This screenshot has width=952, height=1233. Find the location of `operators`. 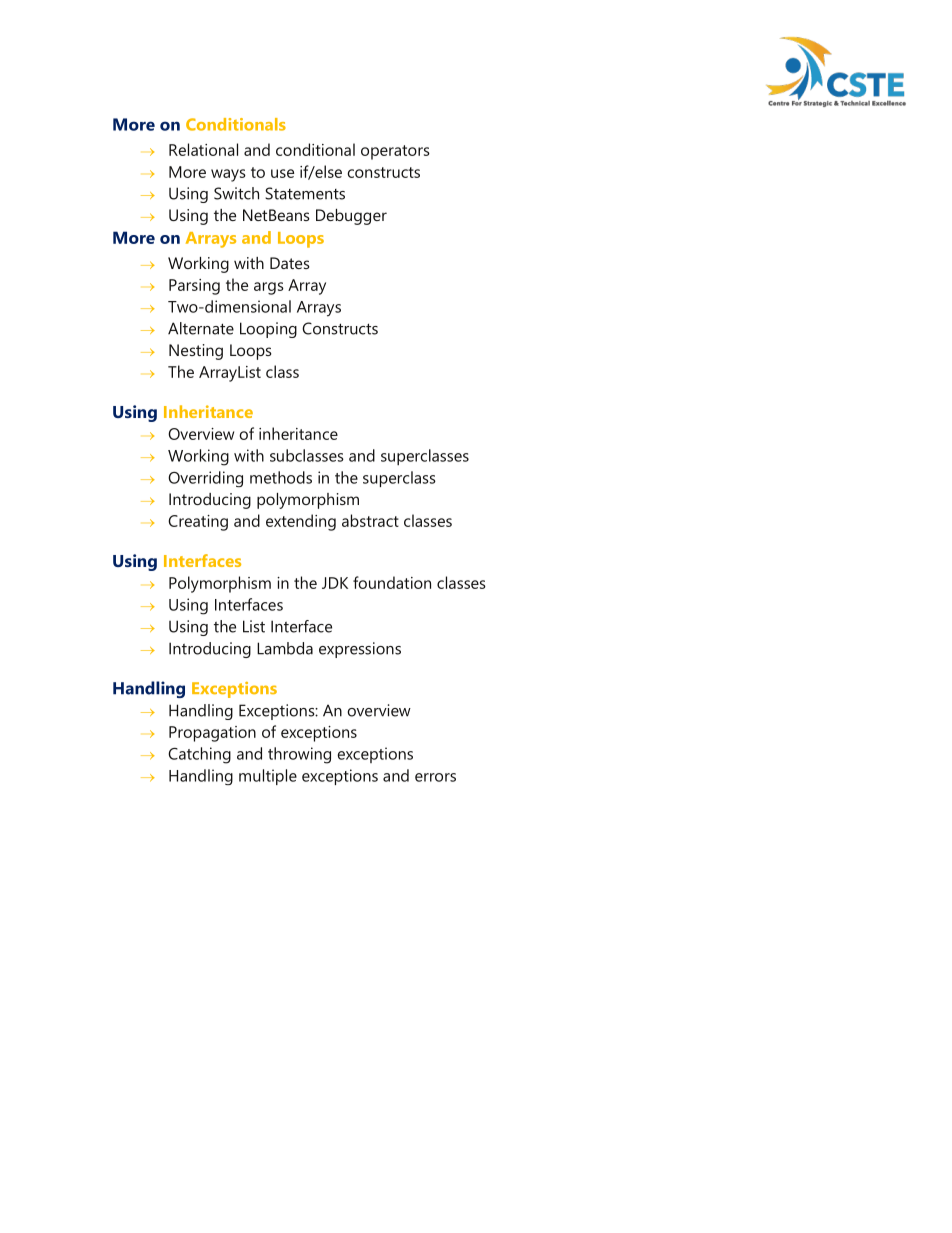

operators is located at coordinates (395, 152).
